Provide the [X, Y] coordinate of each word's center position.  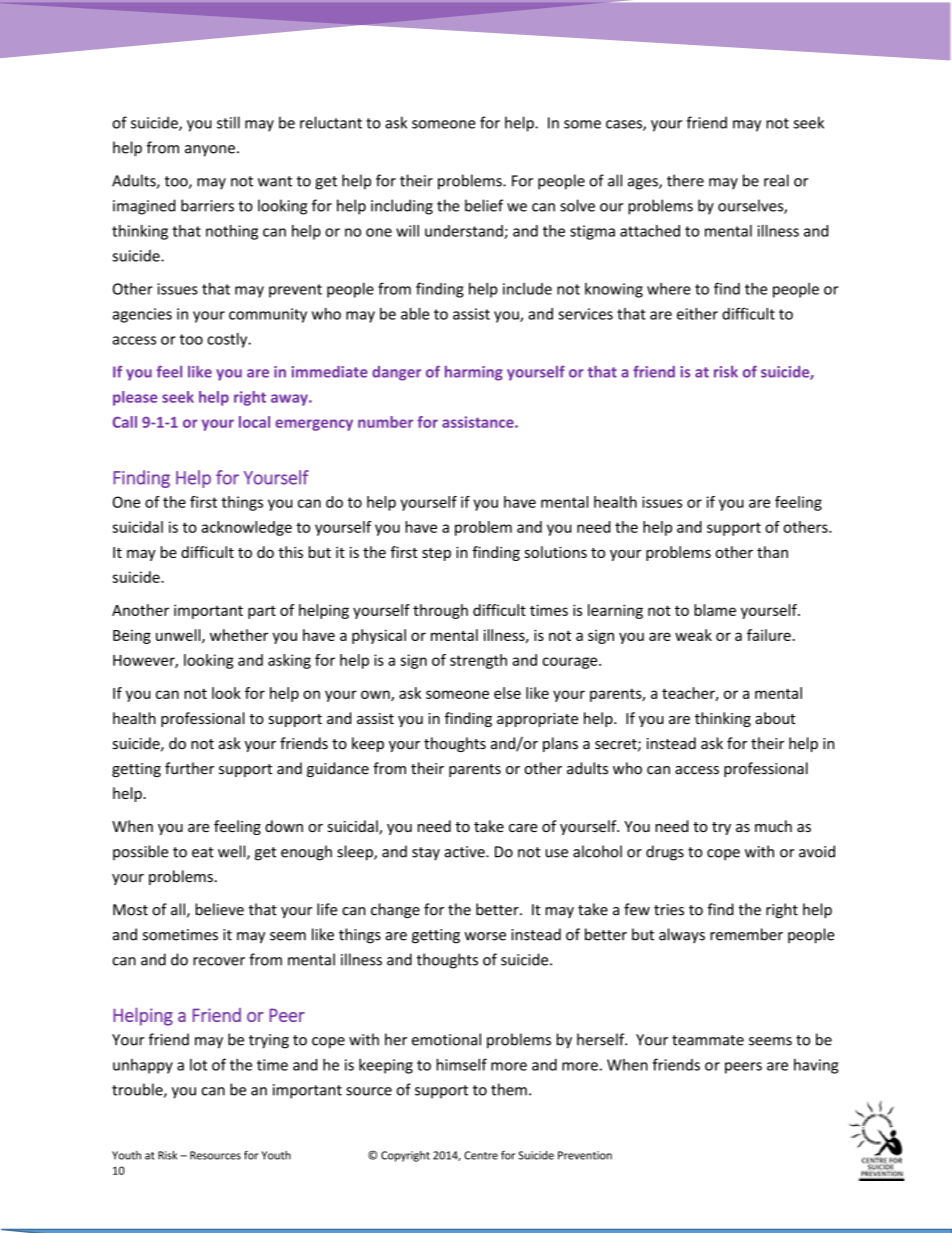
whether [239, 635]
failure [769, 635]
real [776, 180]
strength [478, 661]
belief [484, 205]
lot [198, 1065]
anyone [210, 151]
